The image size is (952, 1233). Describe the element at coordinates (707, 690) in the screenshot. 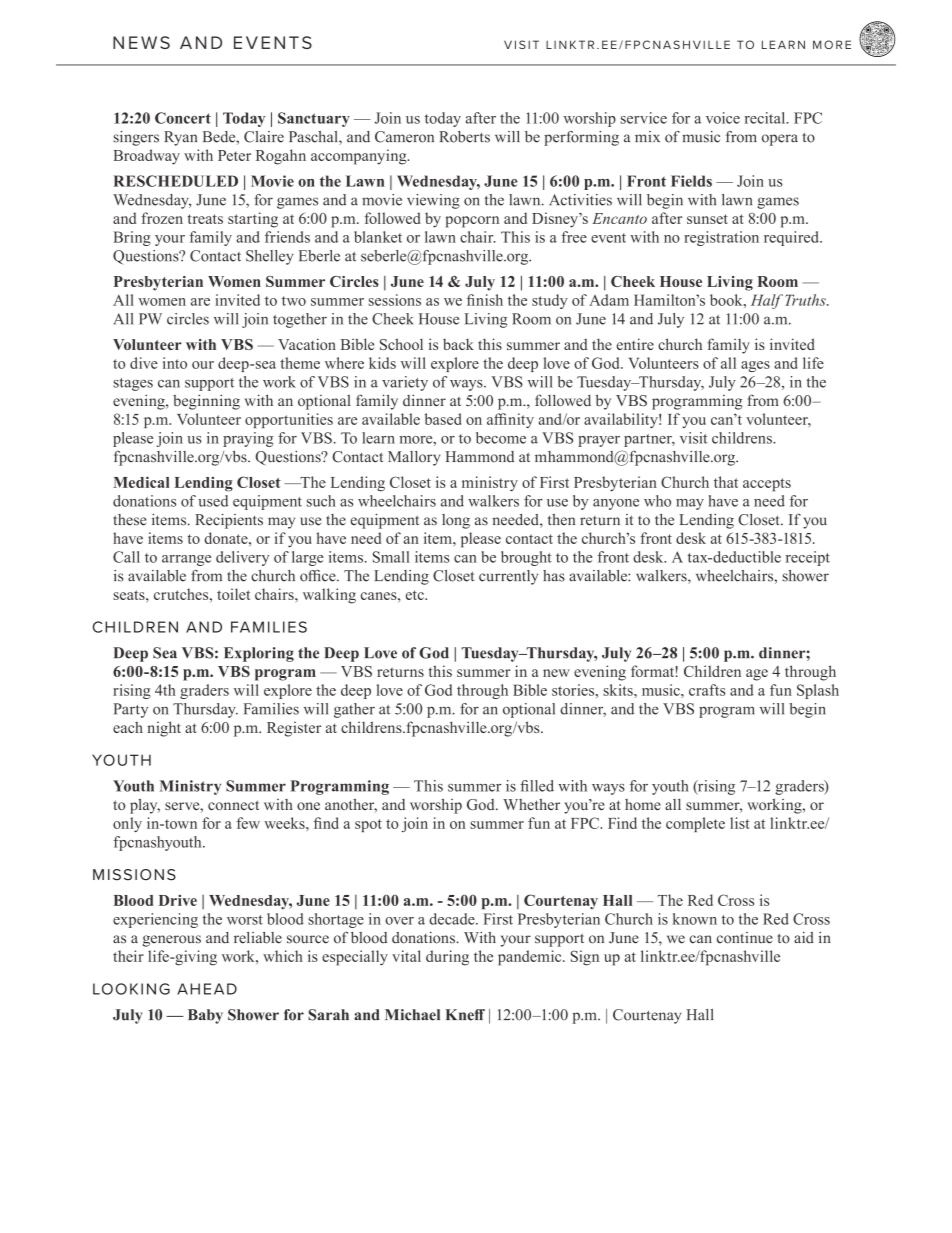

I see `crafts` at that location.
